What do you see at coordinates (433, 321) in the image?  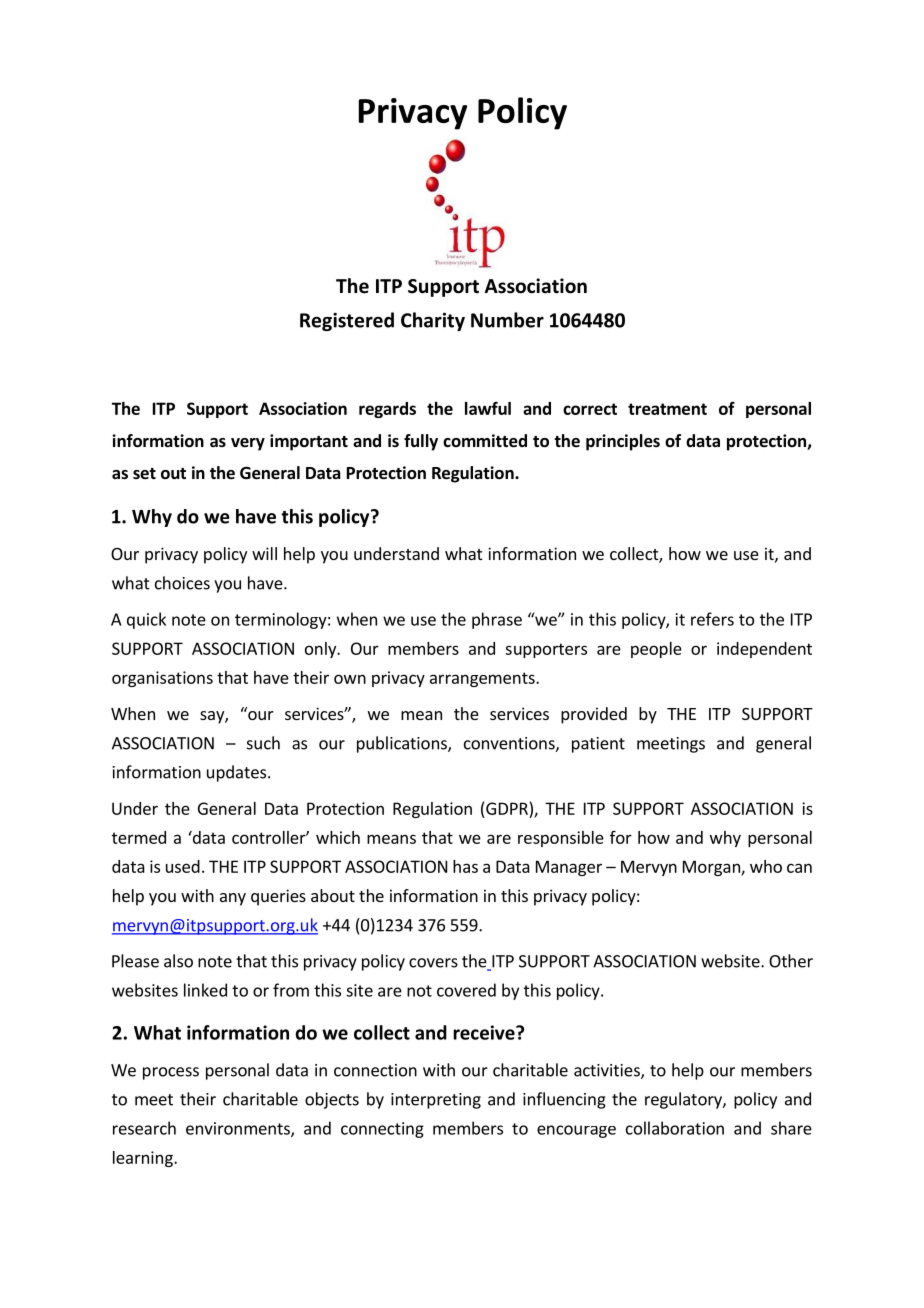 I see `Charity` at bounding box center [433, 321].
